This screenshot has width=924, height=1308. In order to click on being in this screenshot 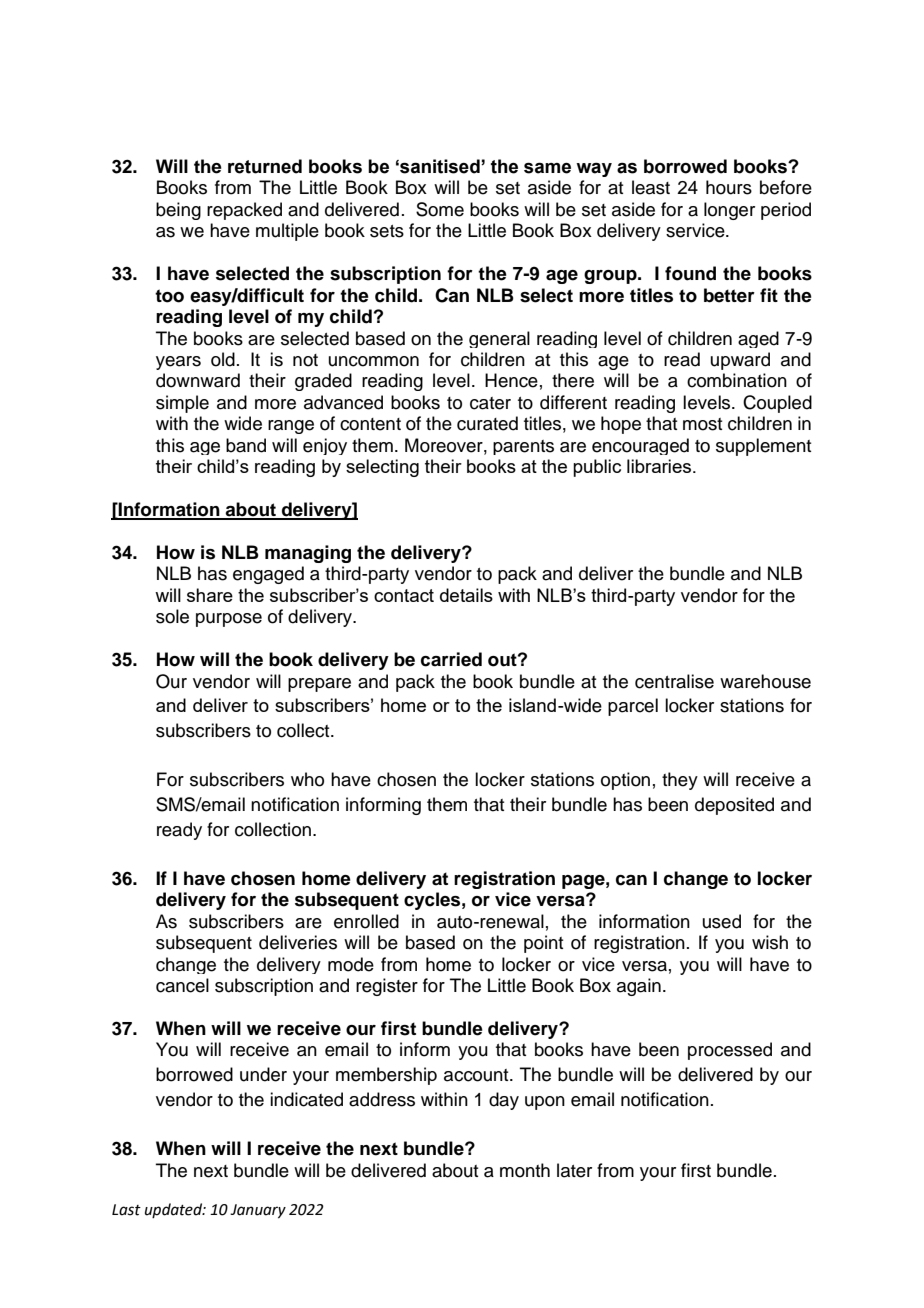, I will do `click(178, 211)`.
